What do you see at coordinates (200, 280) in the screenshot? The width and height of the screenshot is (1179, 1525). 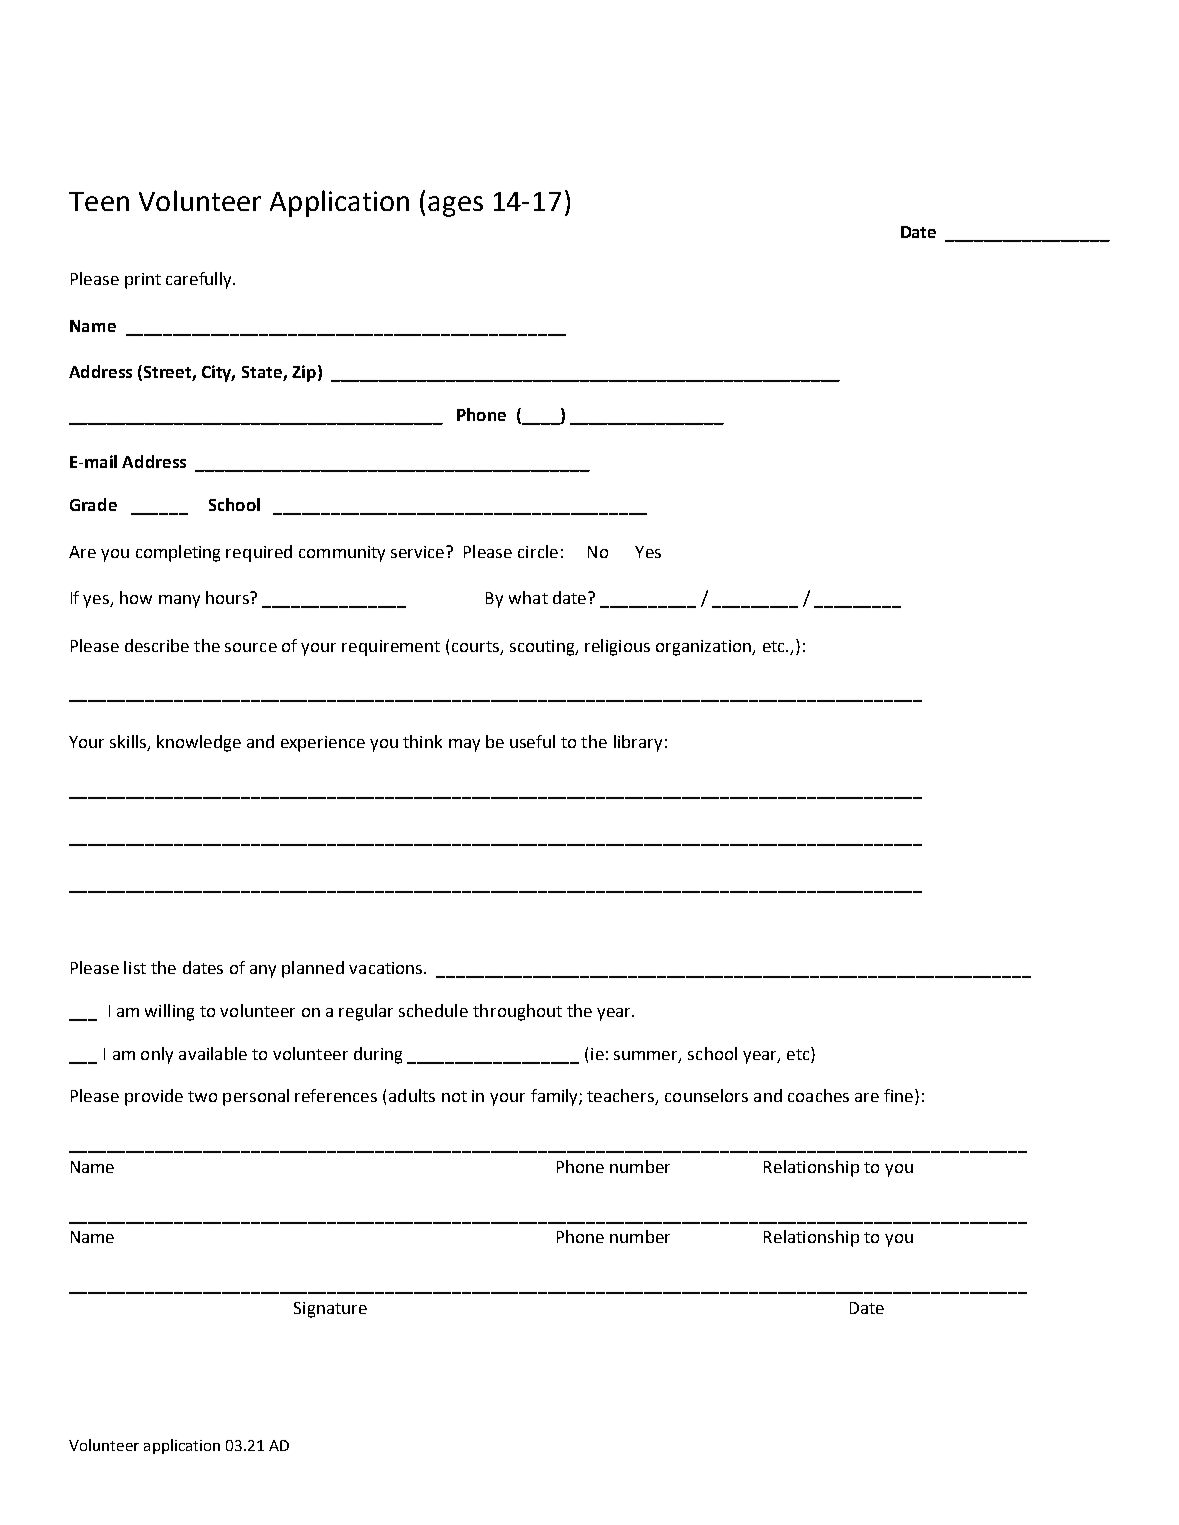 I see `carefully` at bounding box center [200, 280].
